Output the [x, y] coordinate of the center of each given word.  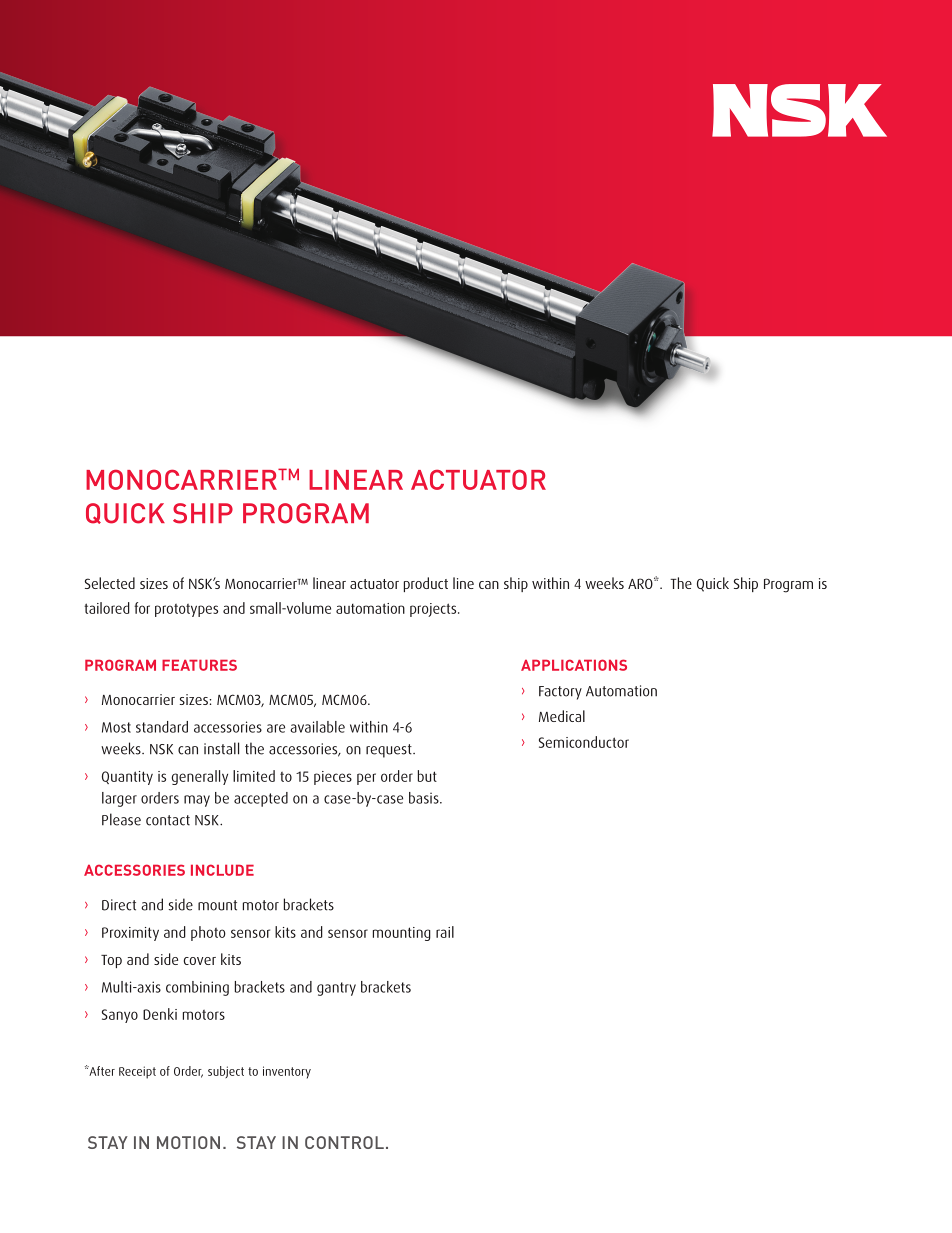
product [426, 584]
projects [434, 610]
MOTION [188, 1142]
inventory [287, 1072]
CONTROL [344, 1142]
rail [445, 932]
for [142, 608]
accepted [261, 799]
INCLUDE [222, 870]
